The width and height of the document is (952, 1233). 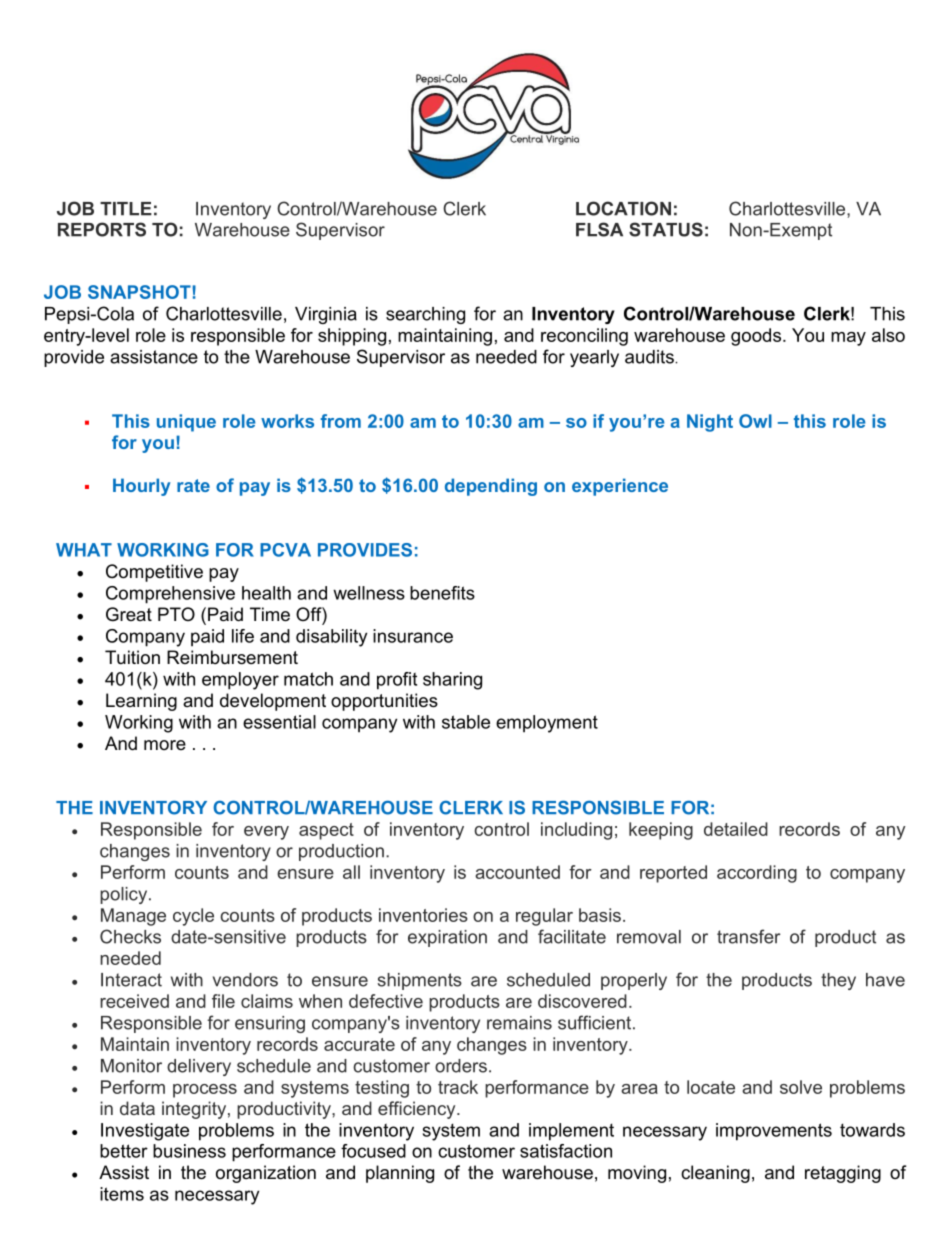 What do you see at coordinates (466, 722) in the document?
I see `stable` at bounding box center [466, 722].
